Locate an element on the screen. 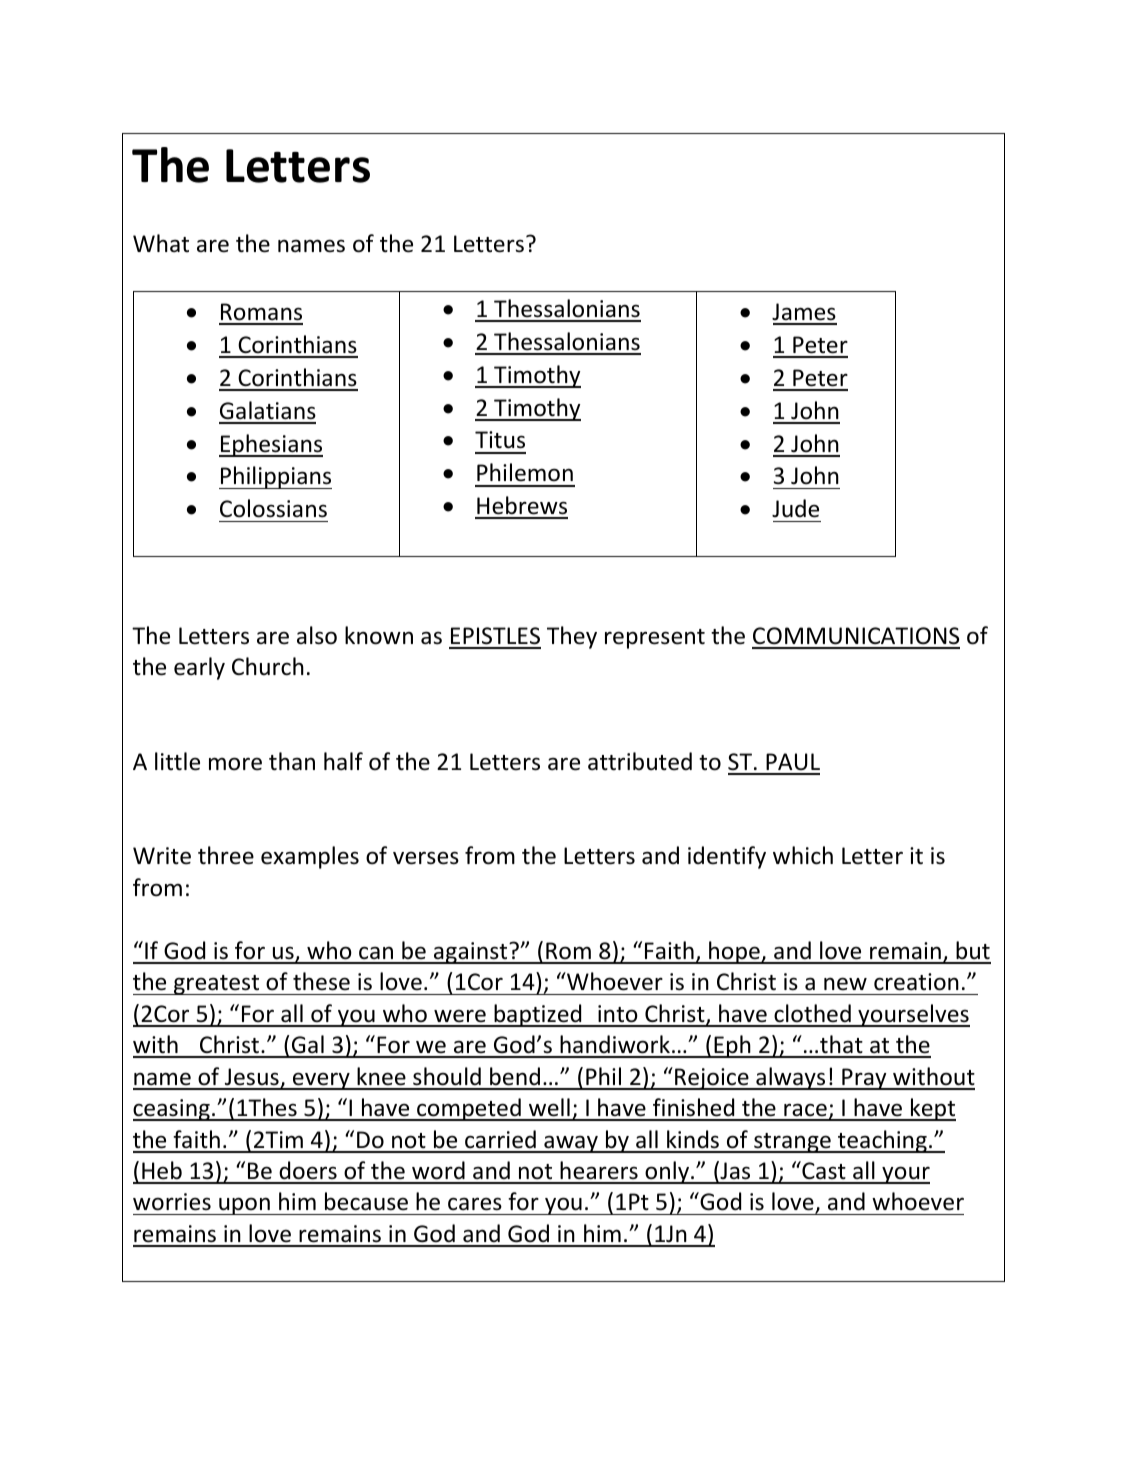 The height and width of the screenshot is (1458, 1127). upon is located at coordinates (244, 1206).
